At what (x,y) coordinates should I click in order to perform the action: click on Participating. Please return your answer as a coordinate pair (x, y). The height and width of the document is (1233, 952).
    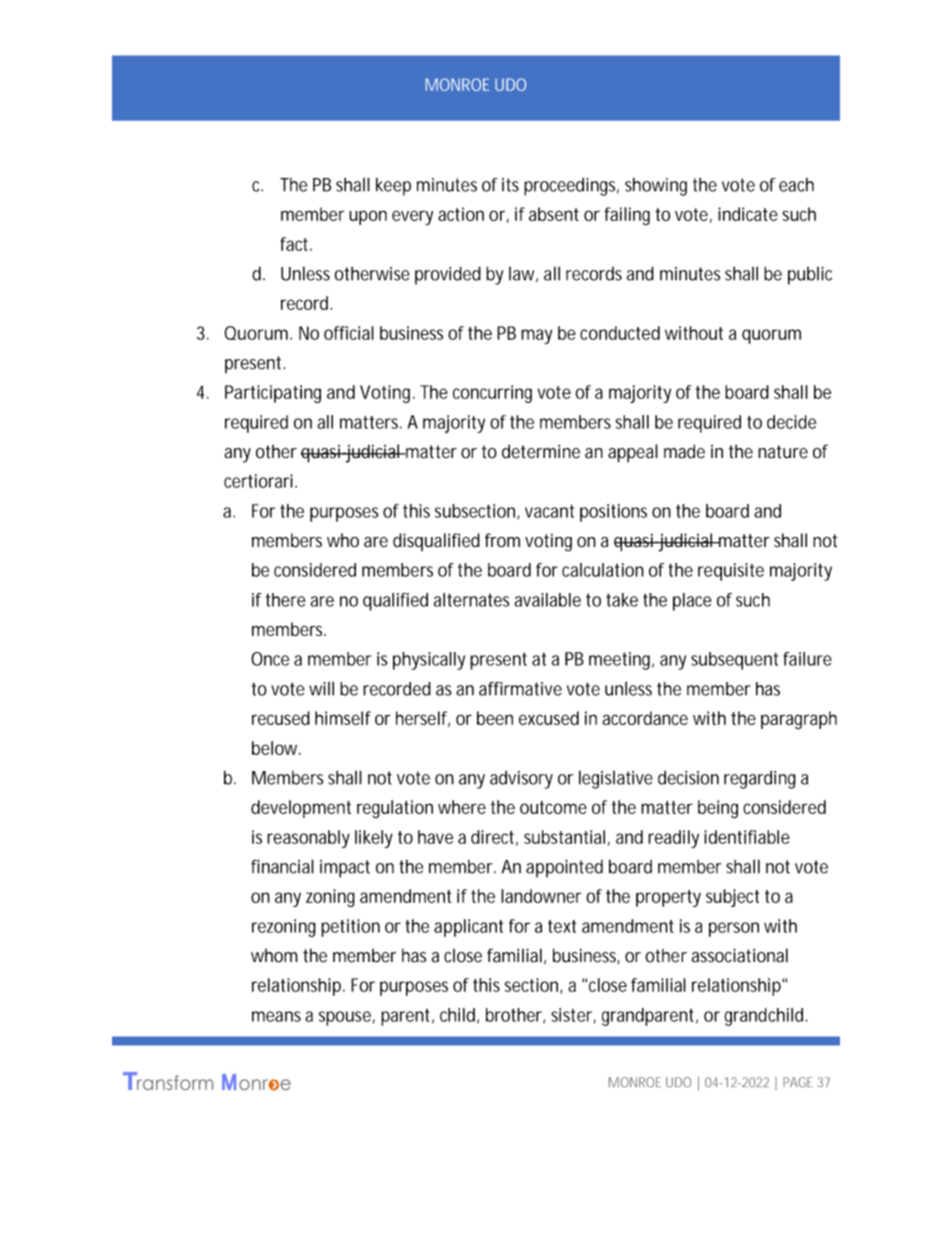
    Looking at the image, I should click on (273, 394).
